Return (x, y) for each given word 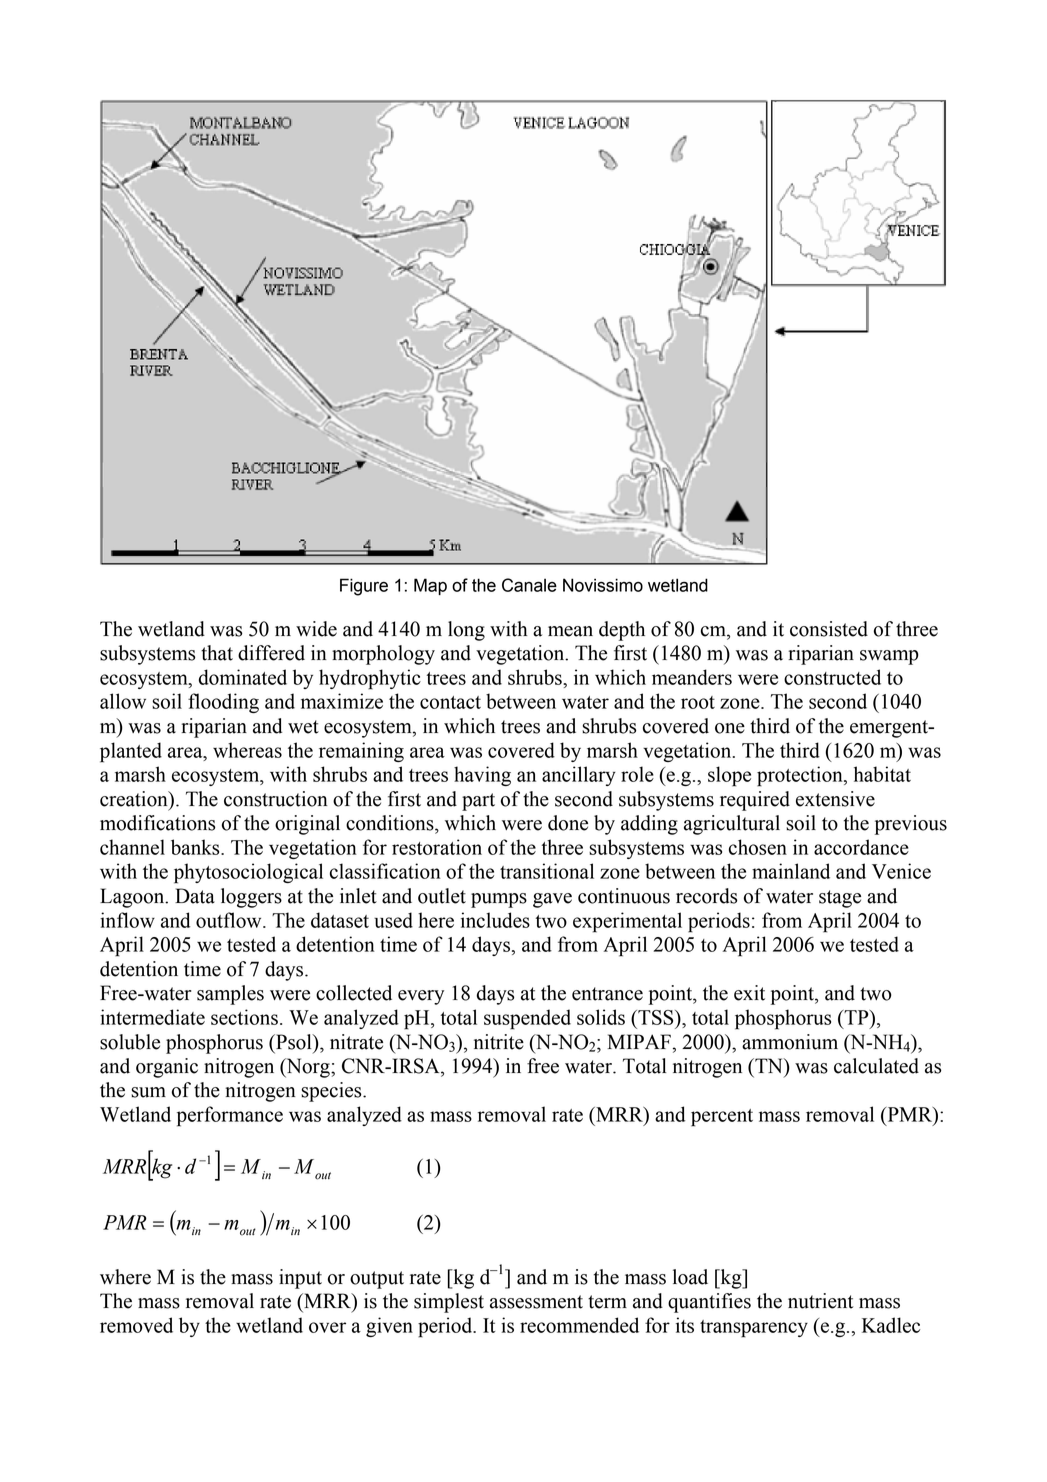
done (568, 823)
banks (196, 847)
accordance (861, 847)
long (466, 631)
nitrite (499, 1042)
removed (136, 1325)
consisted (829, 629)
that (217, 653)
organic (167, 1068)
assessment (536, 1302)
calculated (876, 1066)
